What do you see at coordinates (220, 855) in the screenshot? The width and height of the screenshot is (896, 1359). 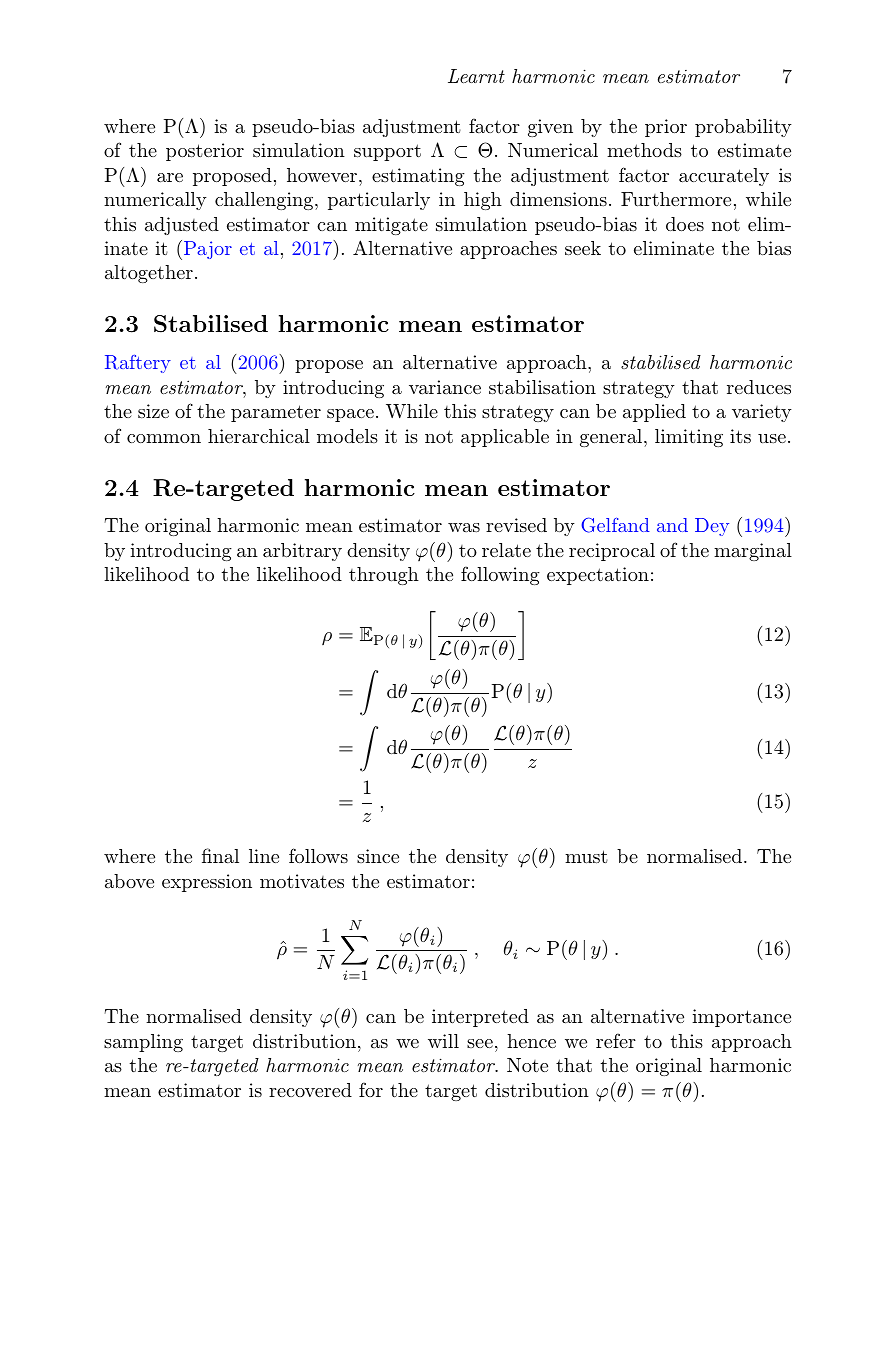 I see `final` at bounding box center [220, 855].
